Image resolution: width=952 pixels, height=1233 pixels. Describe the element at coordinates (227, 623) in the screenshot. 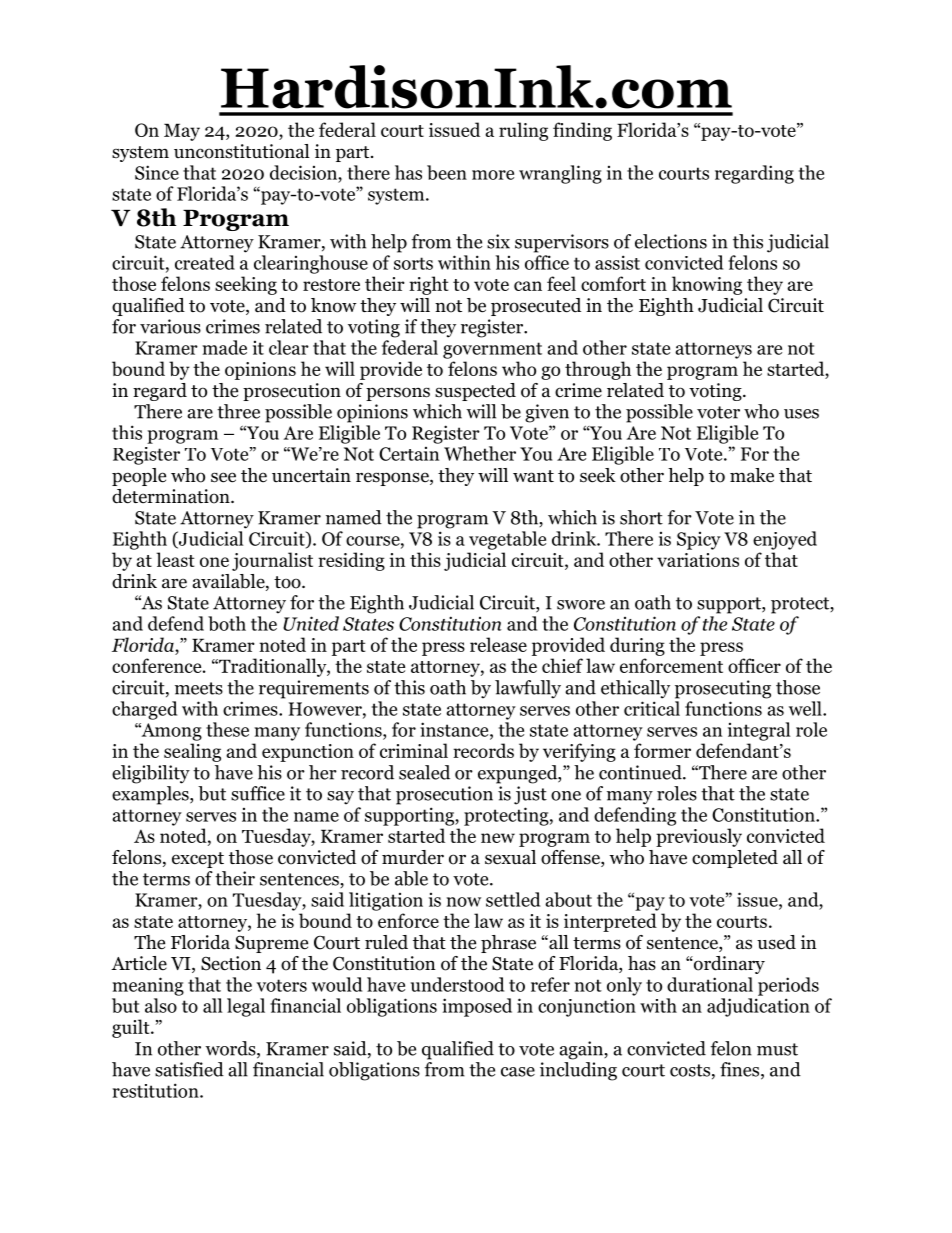

I see `both` at that location.
